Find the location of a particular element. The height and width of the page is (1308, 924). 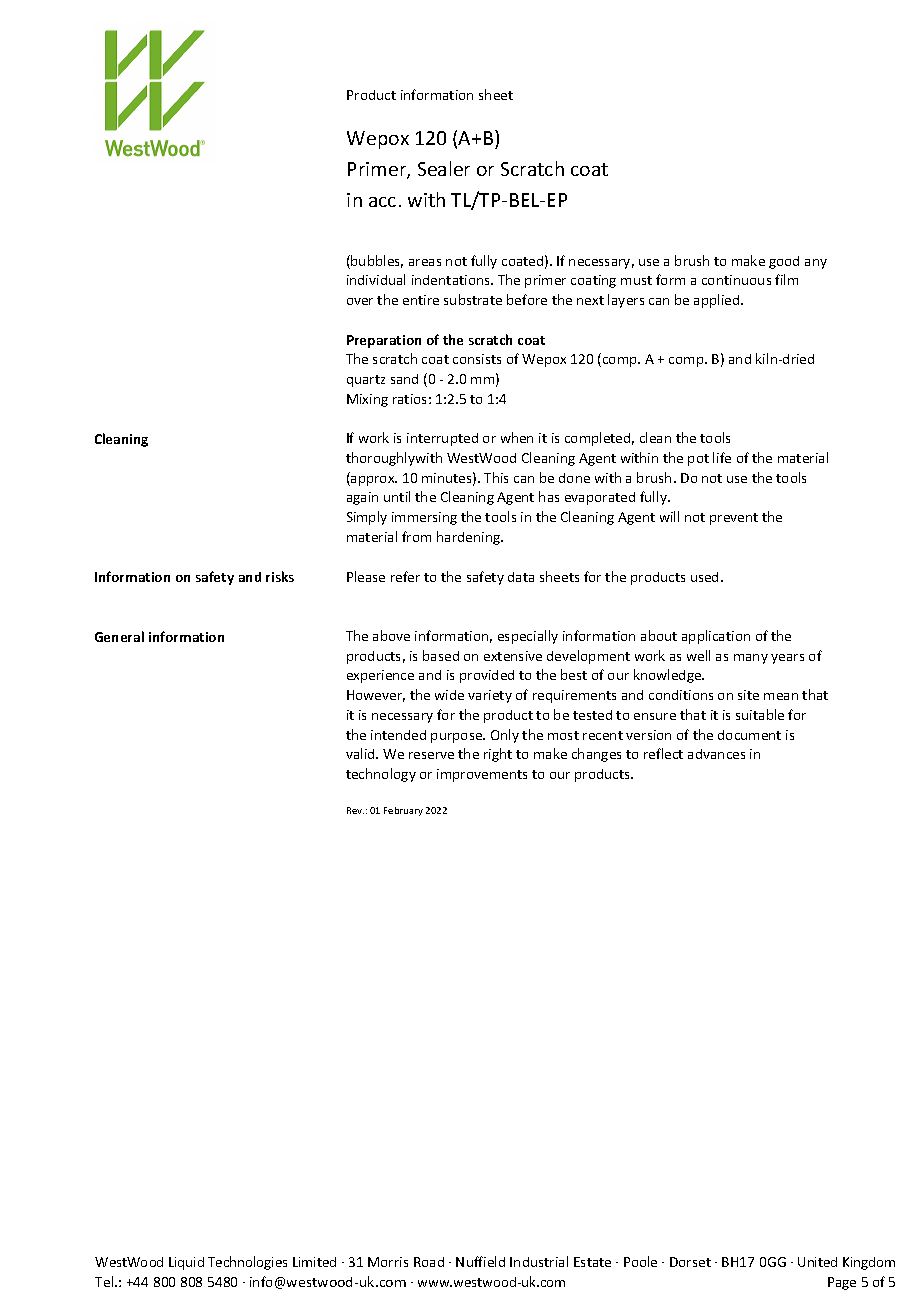

General is located at coordinates (119, 636).
